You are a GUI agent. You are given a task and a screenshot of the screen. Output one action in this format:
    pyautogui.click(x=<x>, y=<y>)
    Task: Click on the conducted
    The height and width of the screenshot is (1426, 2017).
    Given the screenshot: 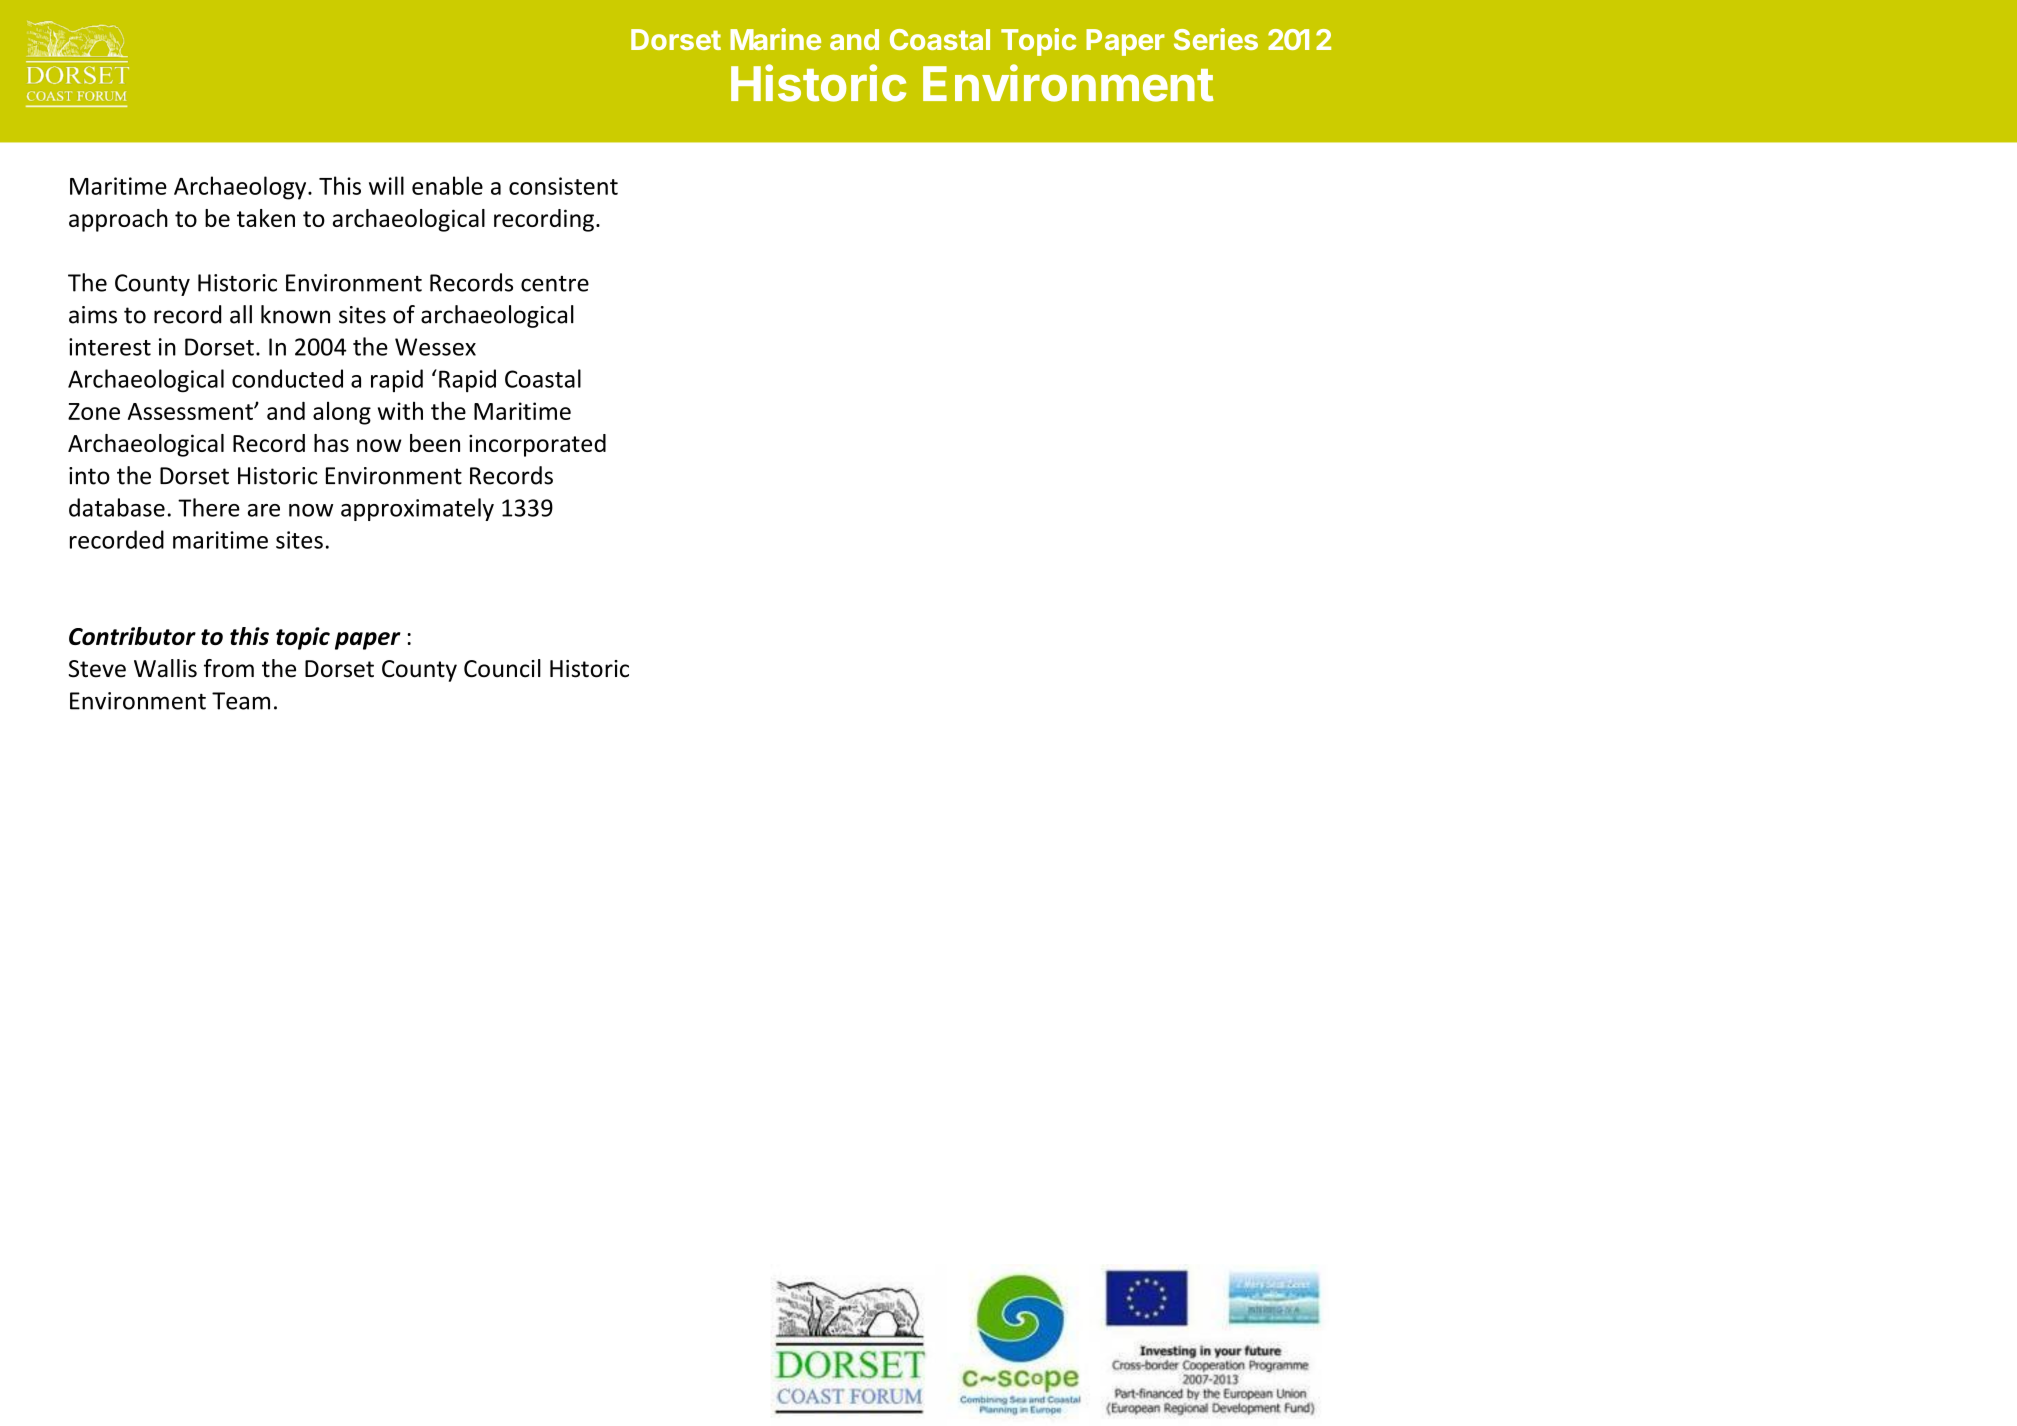 What is the action you would take?
    pyautogui.click(x=287, y=378)
